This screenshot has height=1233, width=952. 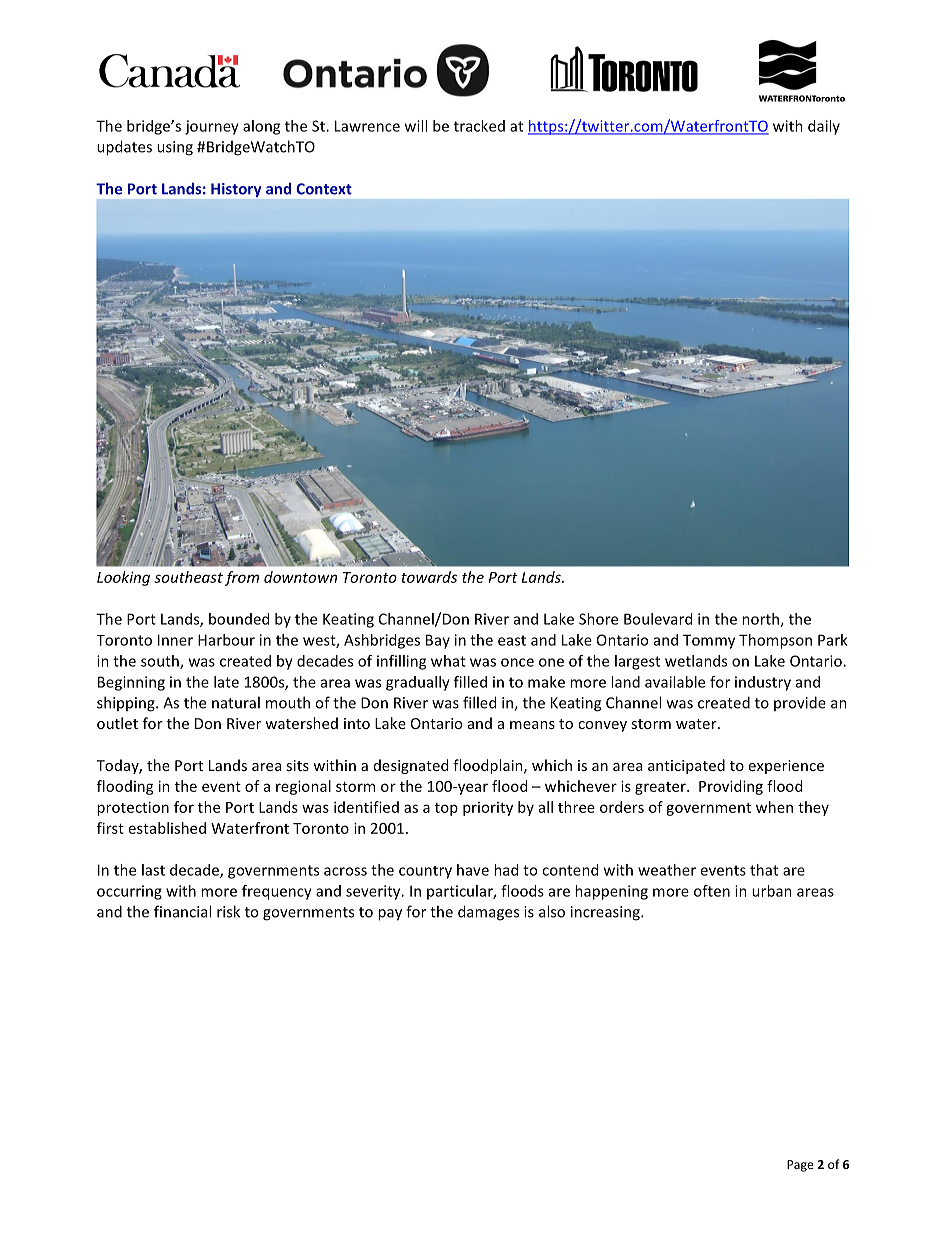 What do you see at coordinates (824, 127) in the screenshot?
I see `daily` at bounding box center [824, 127].
